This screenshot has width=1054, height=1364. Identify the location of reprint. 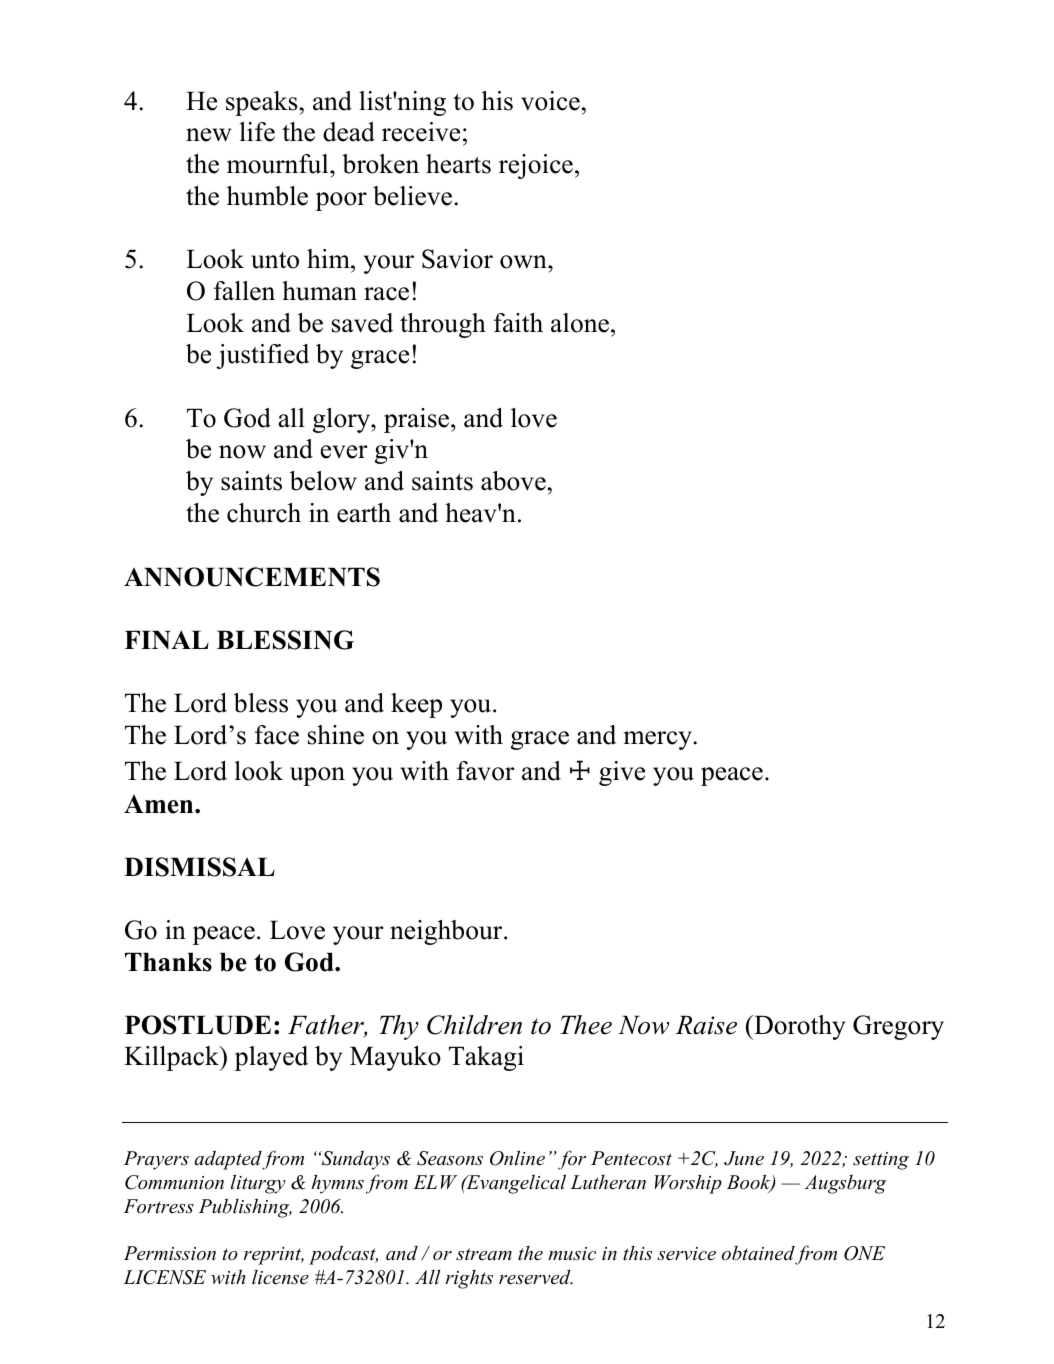
(274, 1256).
